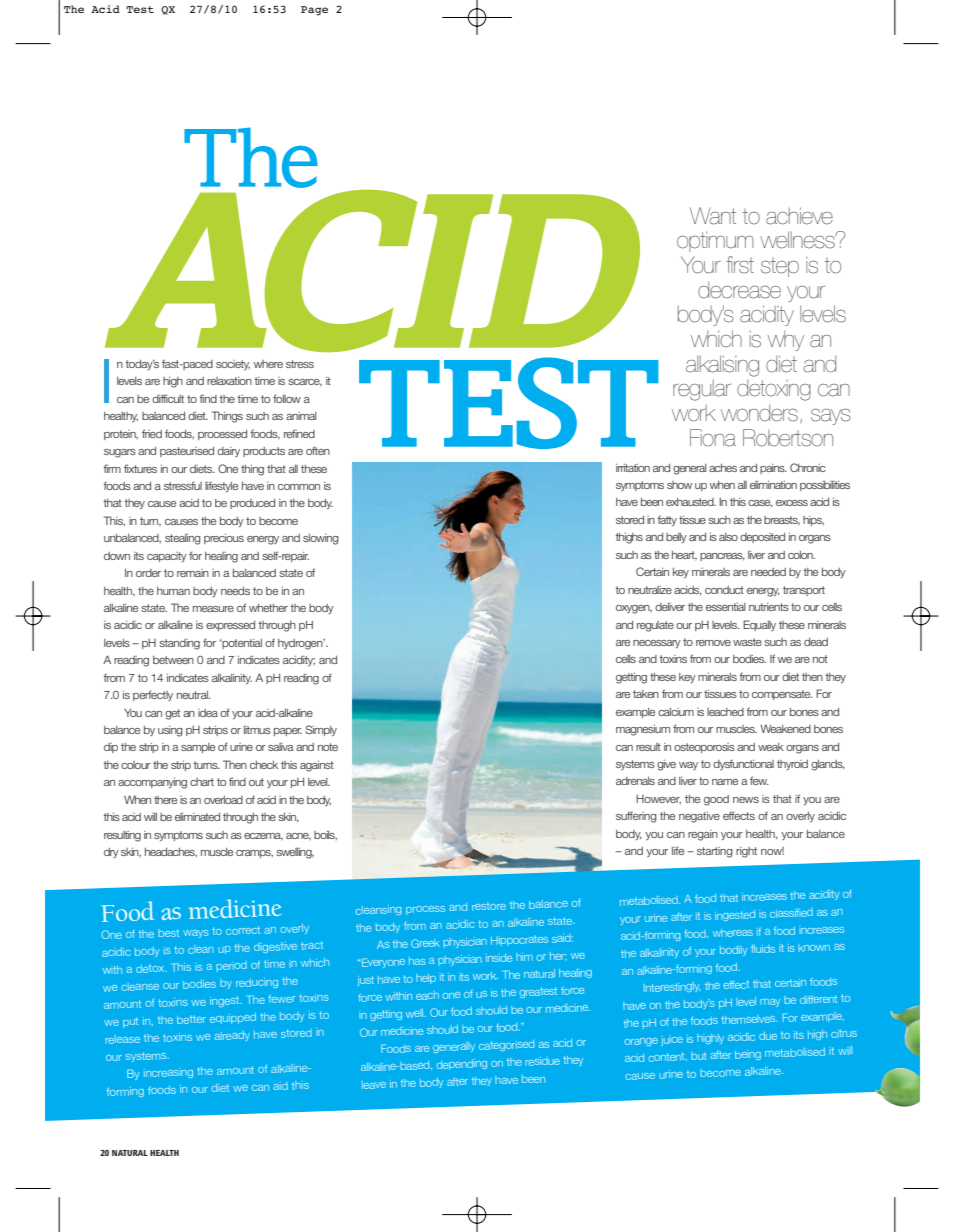  I want to click on eliminated, so click(197, 817).
